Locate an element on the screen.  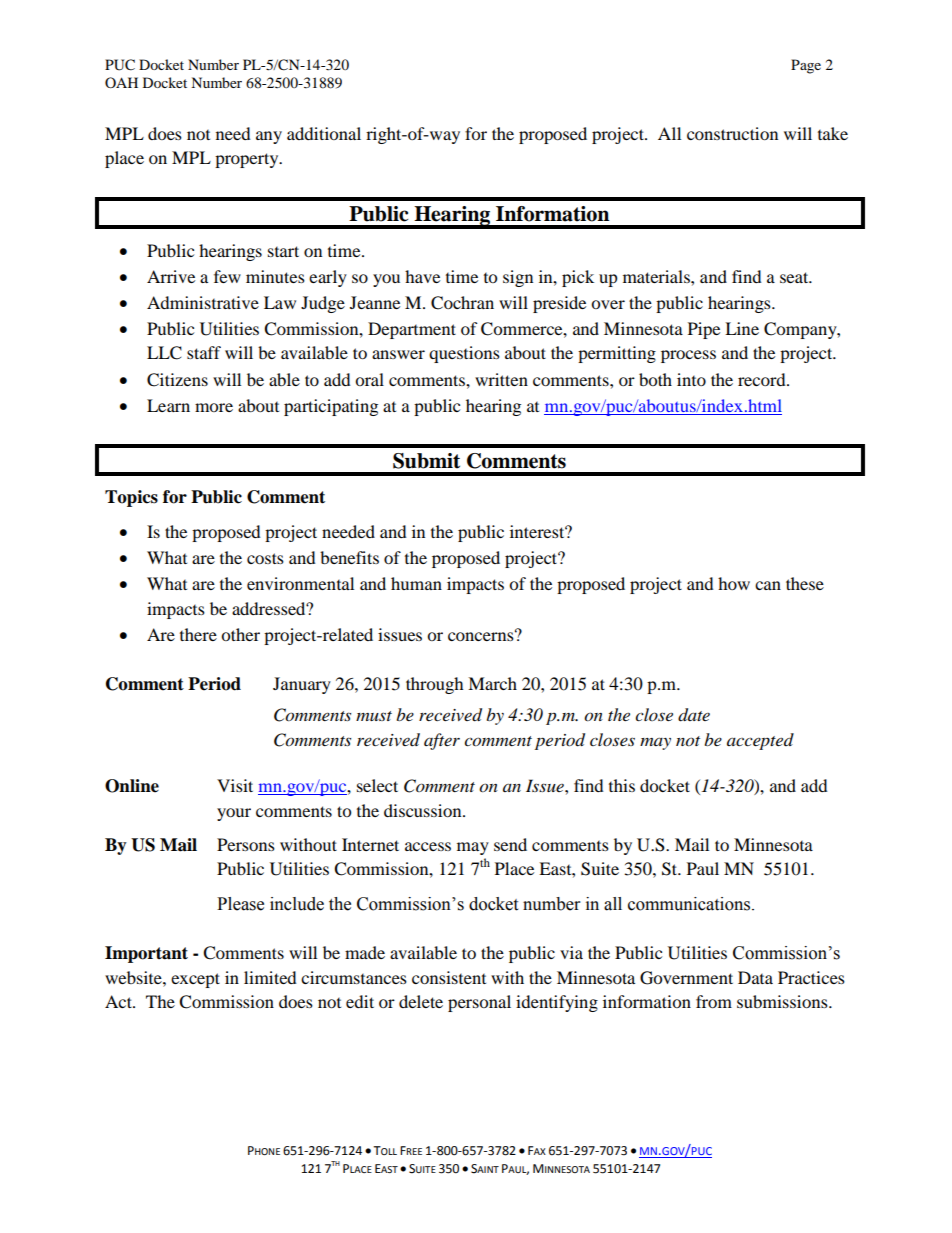
Data is located at coordinates (755, 977).
